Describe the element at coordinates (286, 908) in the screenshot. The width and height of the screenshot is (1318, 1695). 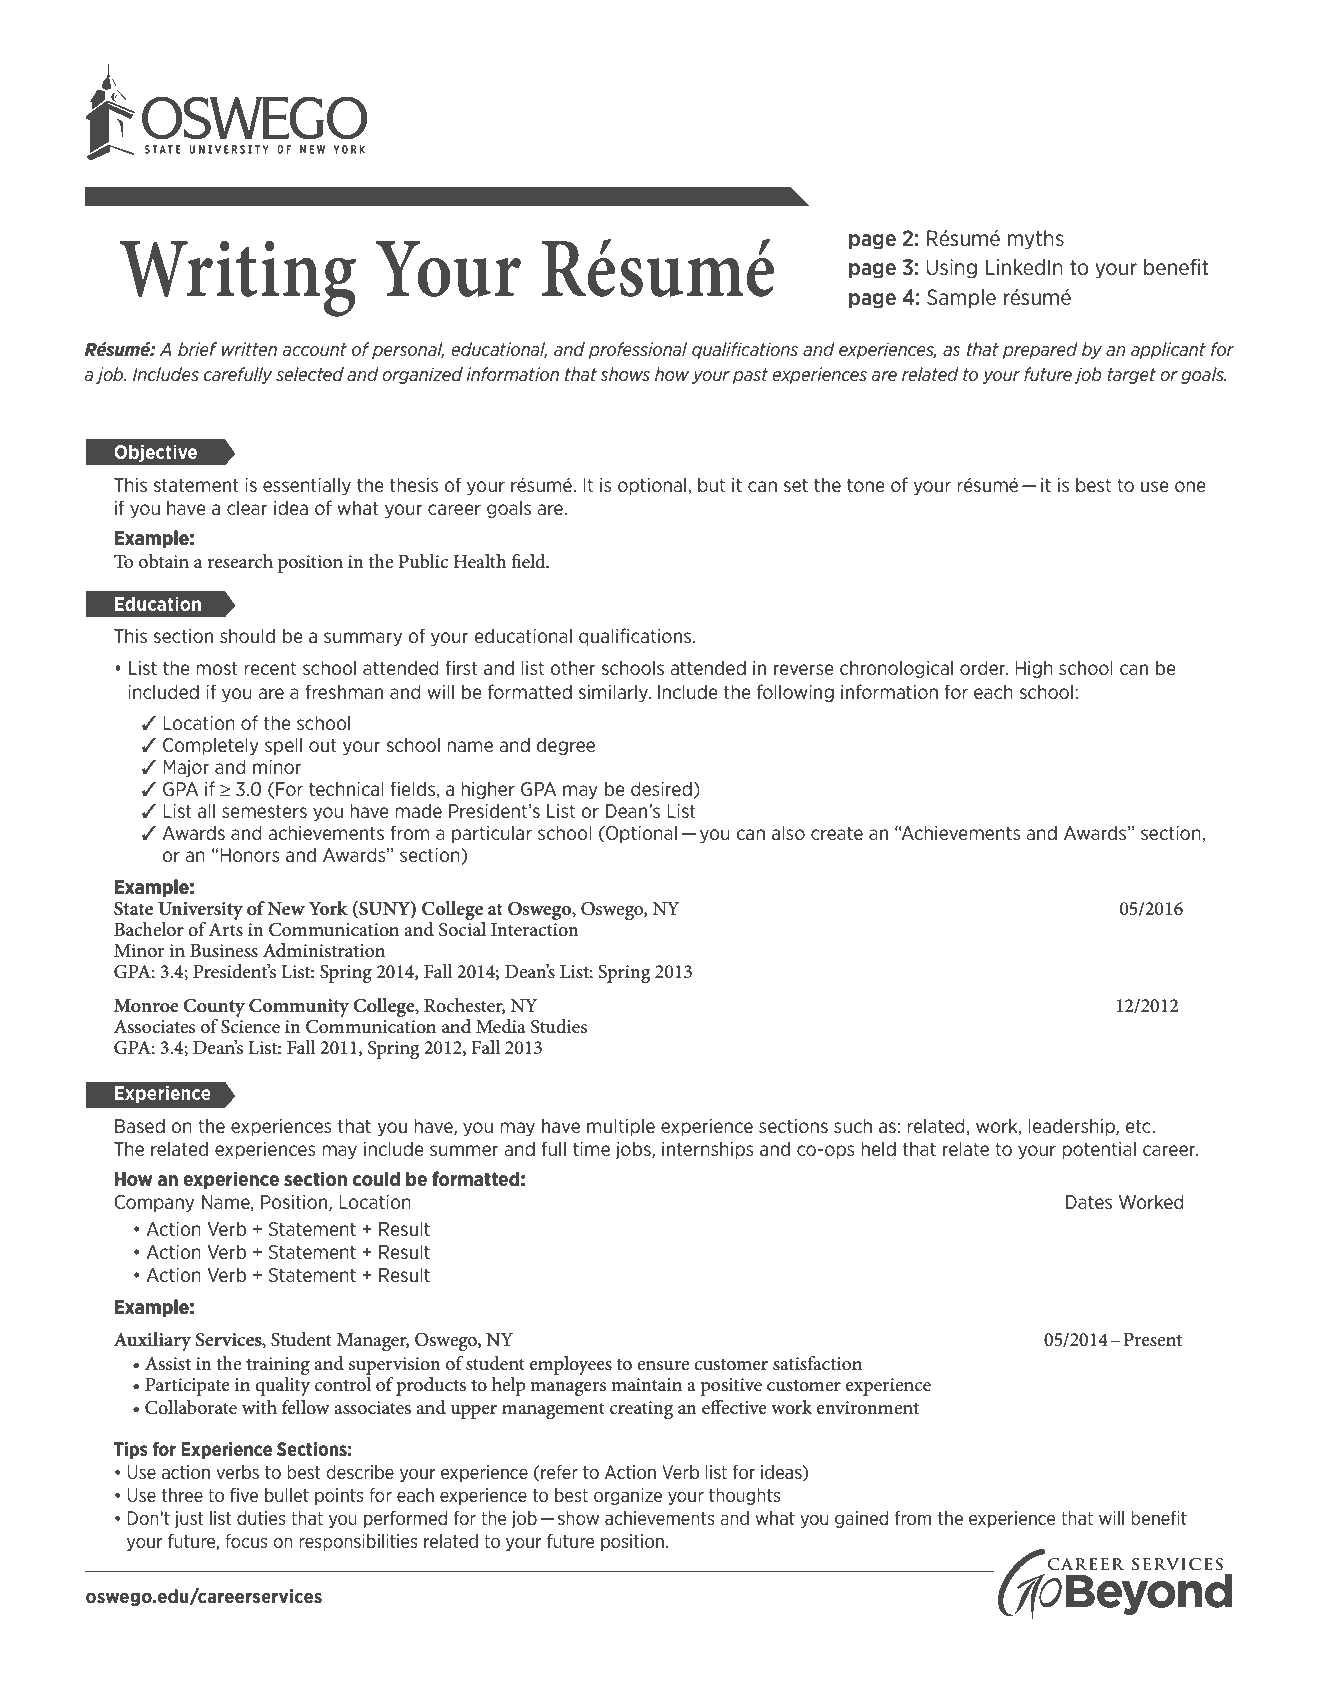
I see `New` at that location.
